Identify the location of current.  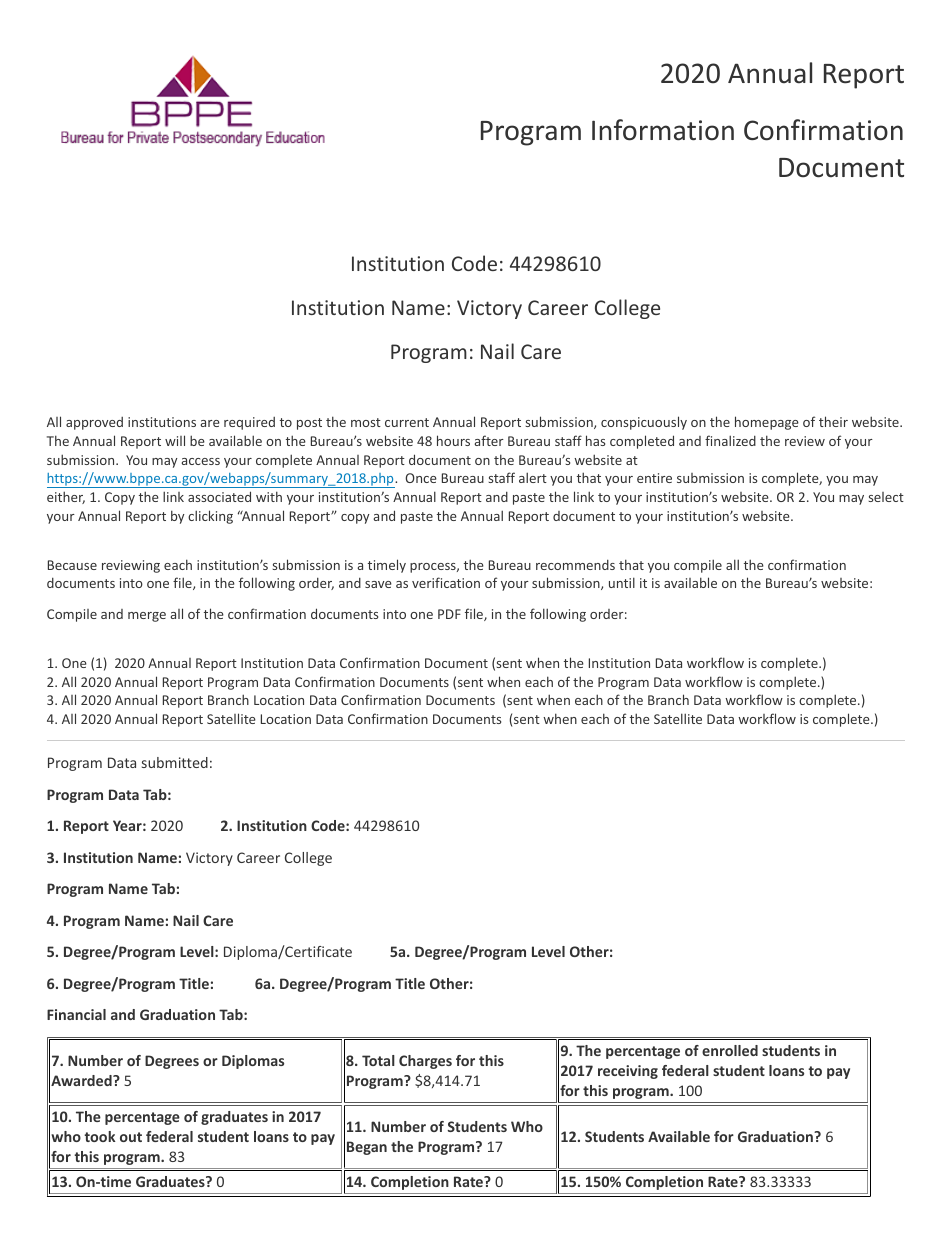
(407, 422).
